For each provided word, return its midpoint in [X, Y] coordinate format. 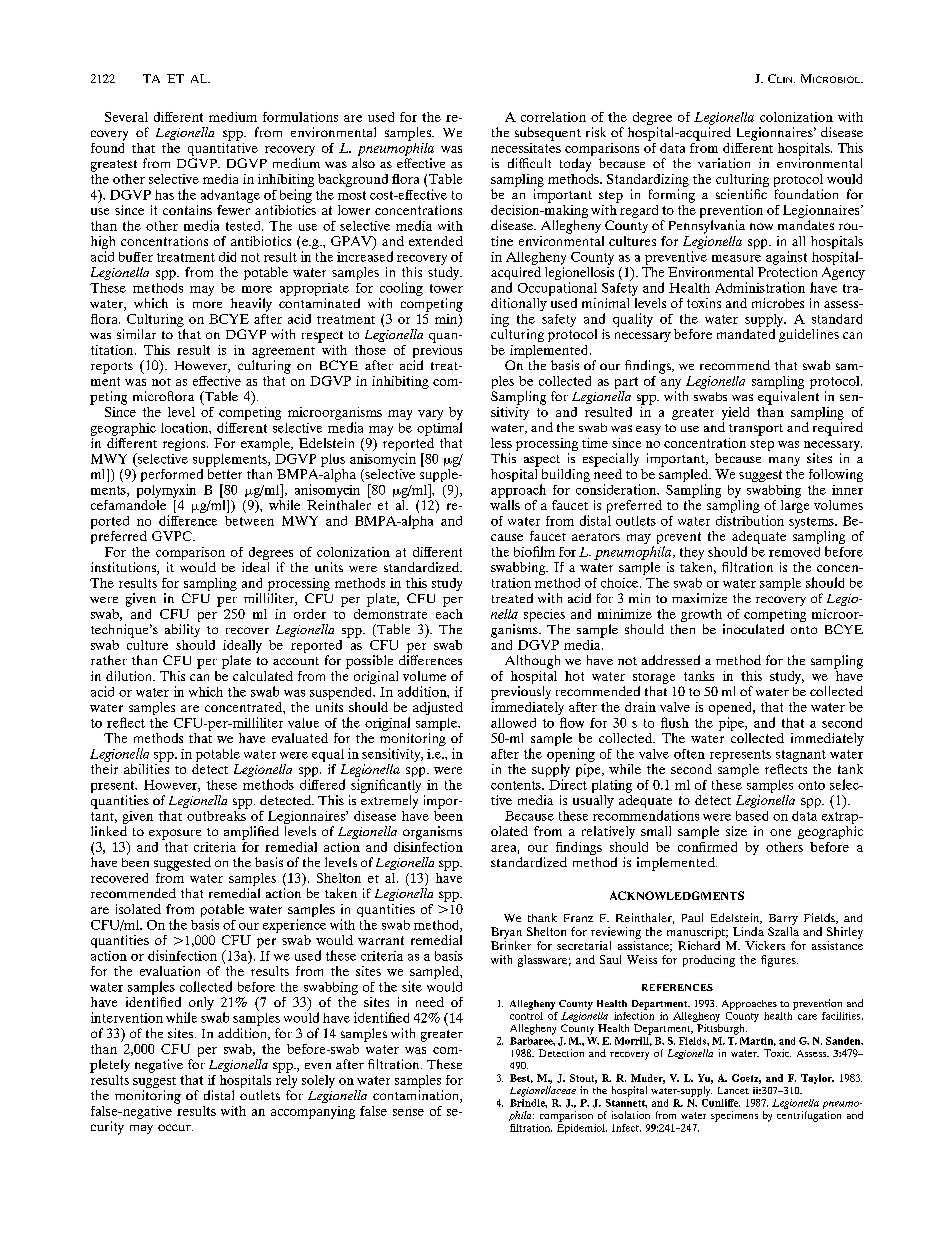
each [449, 612]
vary [430, 415]
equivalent [788, 398]
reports [112, 368]
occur [175, 1127]
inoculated [753, 629]
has [164, 195]
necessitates [526, 146]
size [736, 831]
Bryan [506, 933]
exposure [175, 834]
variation [724, 163]
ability [182, 630]
